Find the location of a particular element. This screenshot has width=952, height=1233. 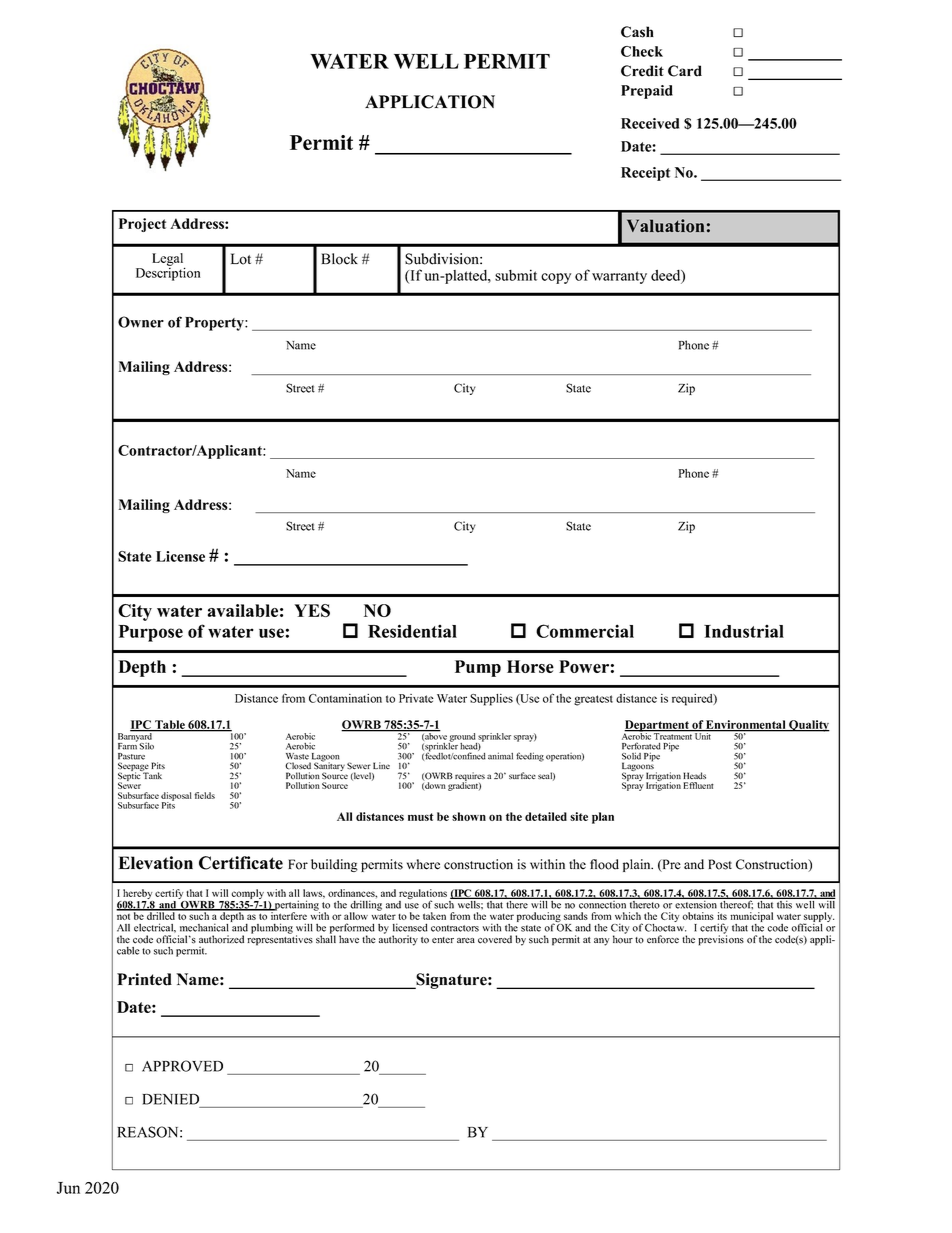

Purpose is located at coordinates (150, 633).
